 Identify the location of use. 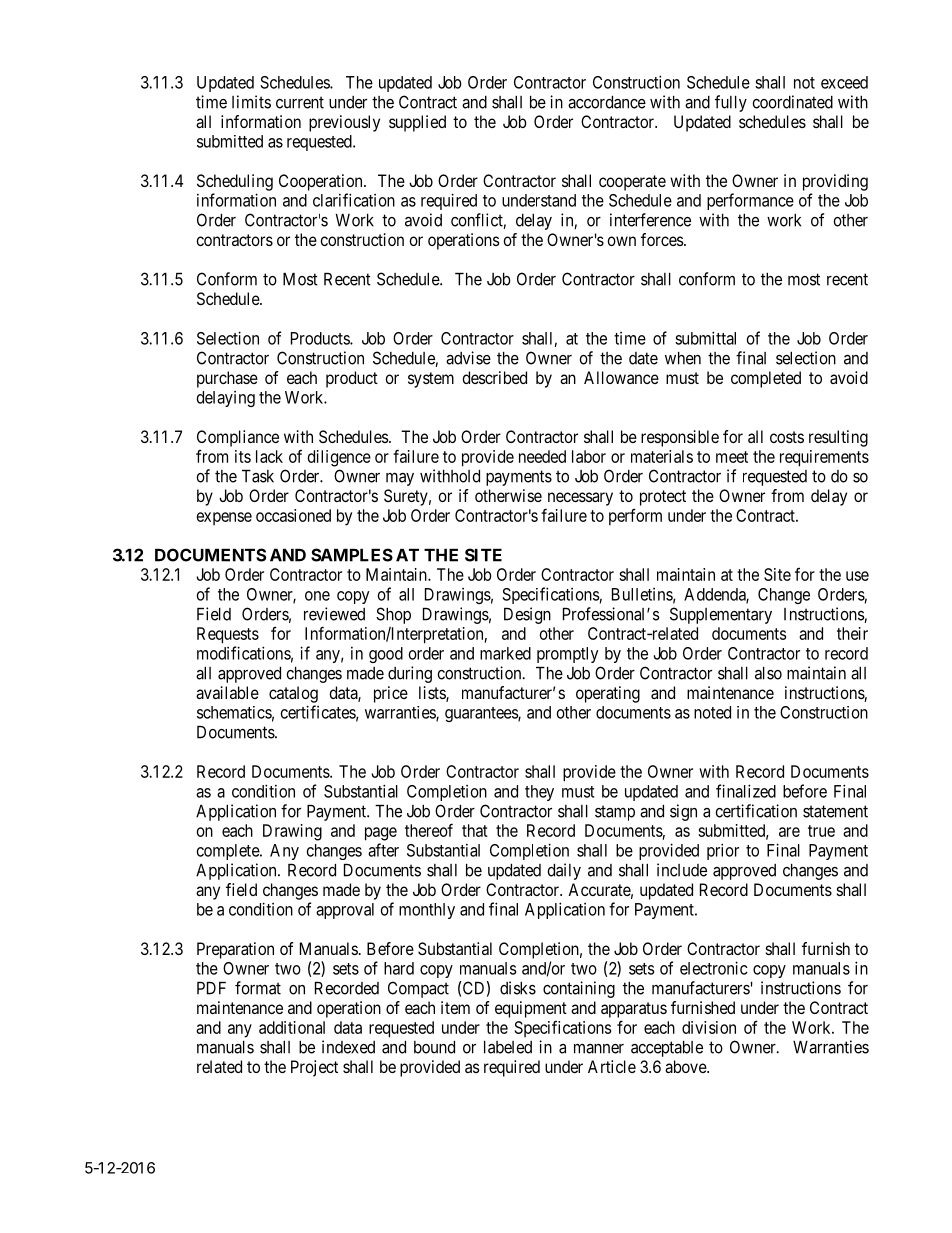
(857, 576).
